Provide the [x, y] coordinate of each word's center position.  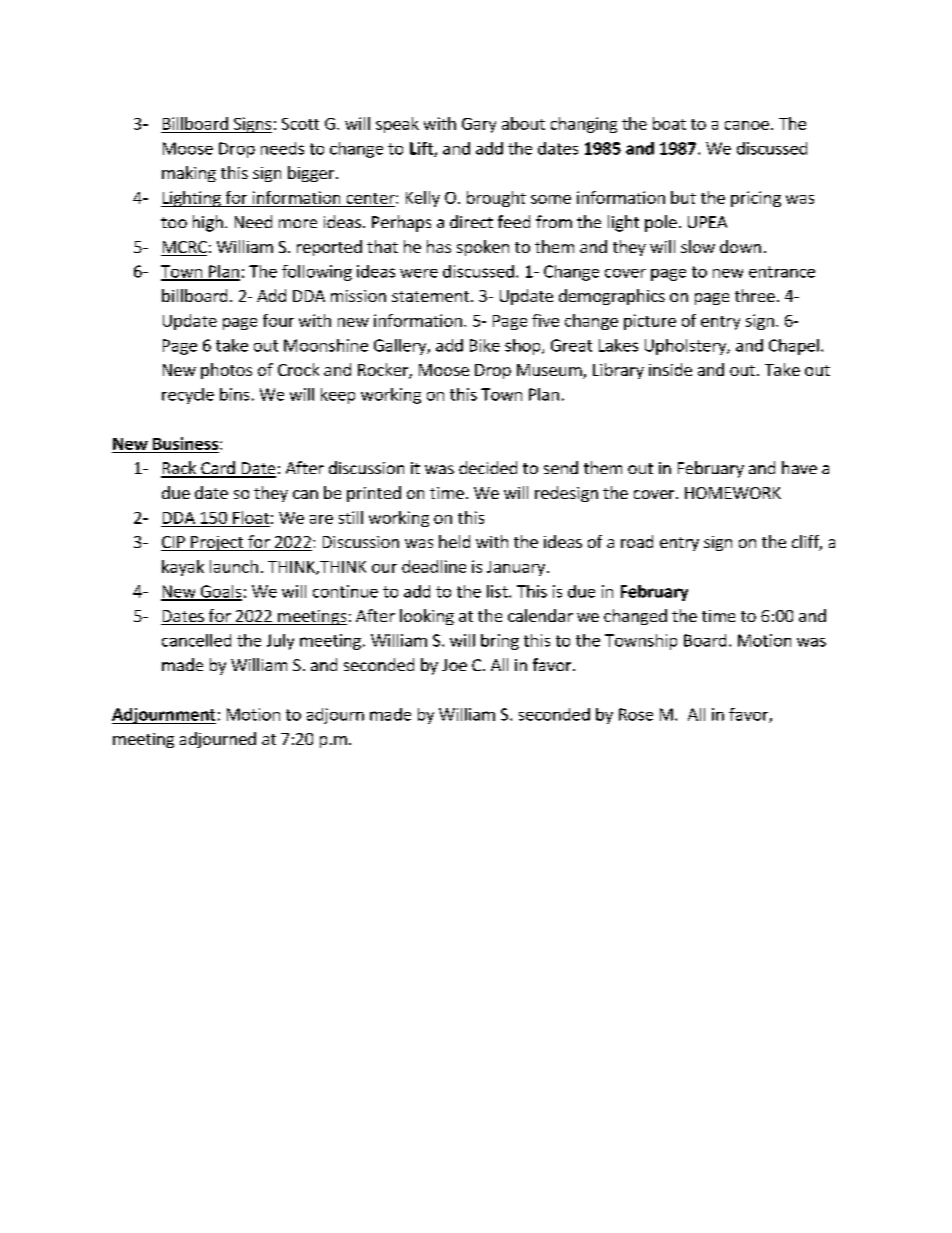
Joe [454, 665]
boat [669, 123]
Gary [479, 125]
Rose [636, 714]
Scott [300, 124]
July [280, 642]
